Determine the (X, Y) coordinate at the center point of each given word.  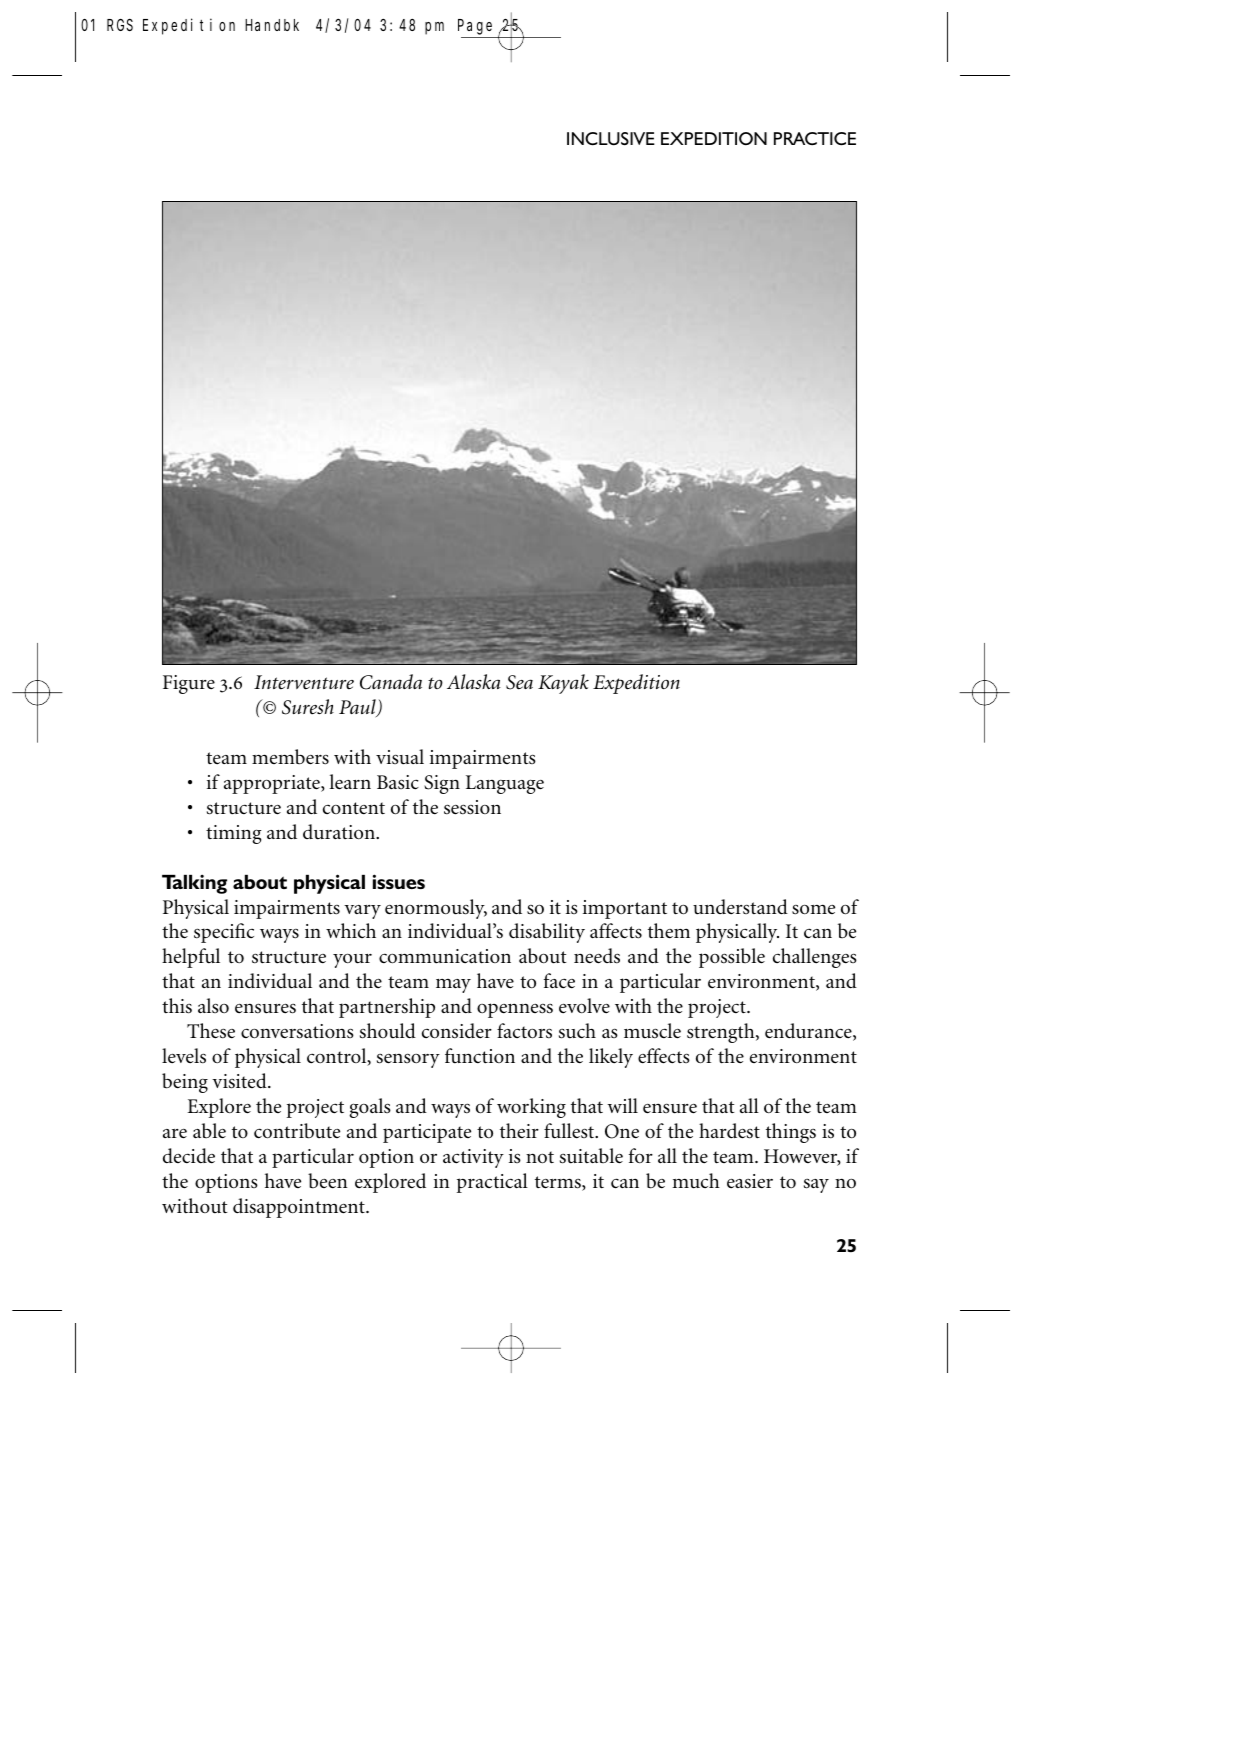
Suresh (308, 707)
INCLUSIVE (611, 139)
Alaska (474, 681)
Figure (189, 684)
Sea (519, 682)
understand (740, 907)
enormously (436, 909)
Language (505, 784)
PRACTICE (815, 139)
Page (475, 27)
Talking (194, 884)
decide (189, 1155)
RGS (120, 25)
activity (473, 1158)
